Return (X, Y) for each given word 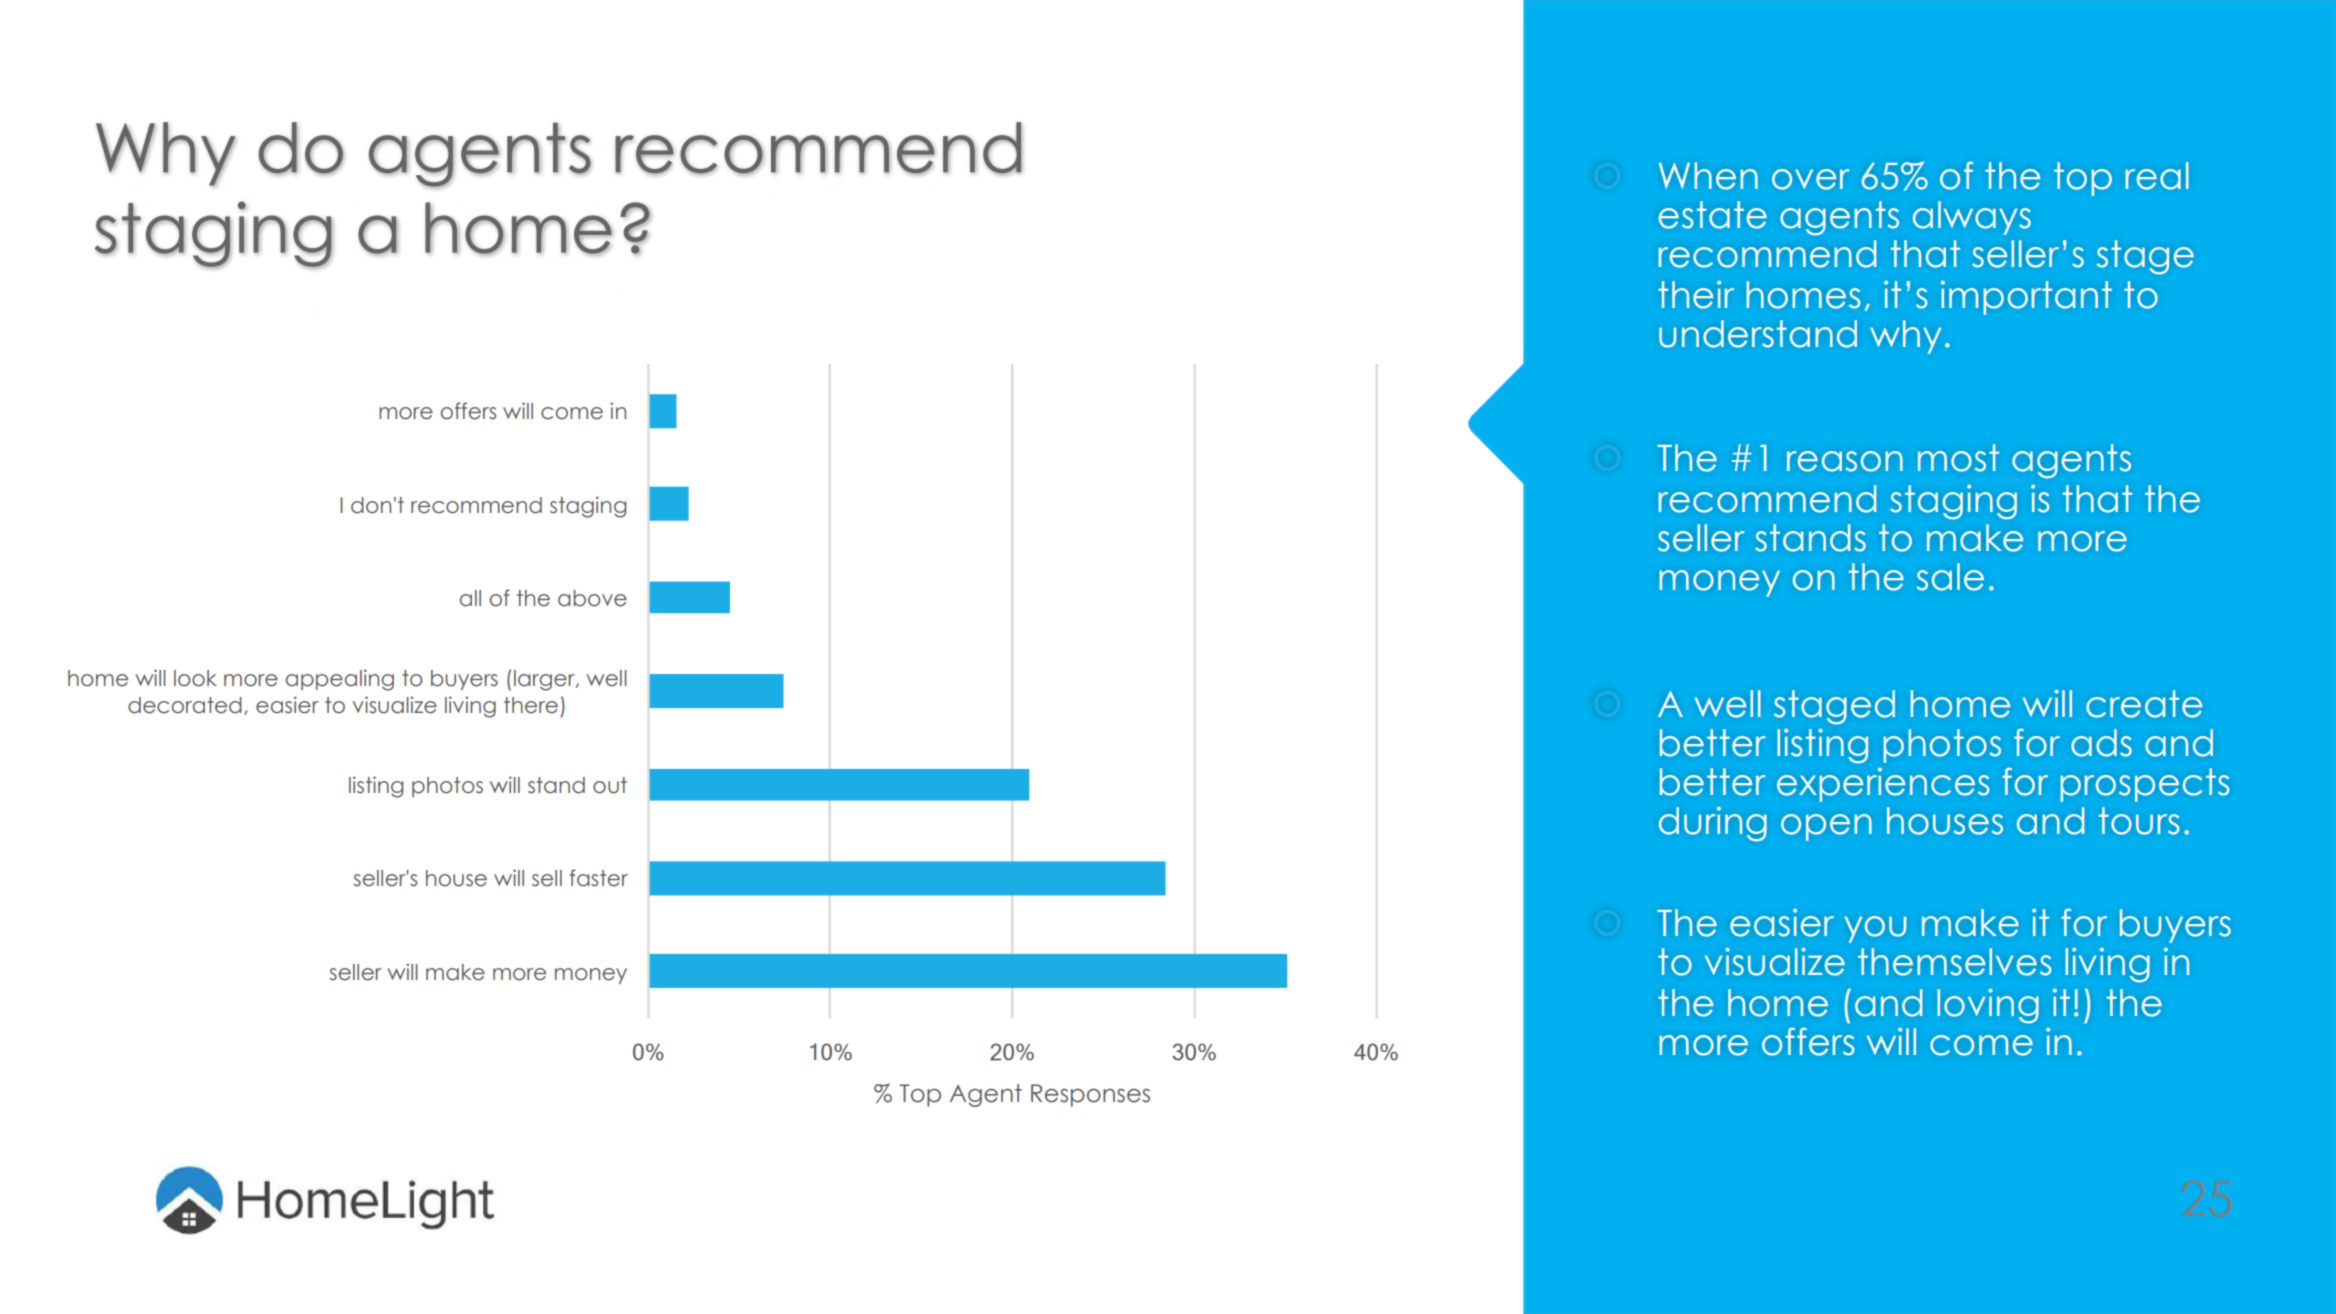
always (1972, 218)
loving (1988, 1006)
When (1708, 176)
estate (1713, 215)
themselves (1954, 962)
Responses (1090, 1095)
